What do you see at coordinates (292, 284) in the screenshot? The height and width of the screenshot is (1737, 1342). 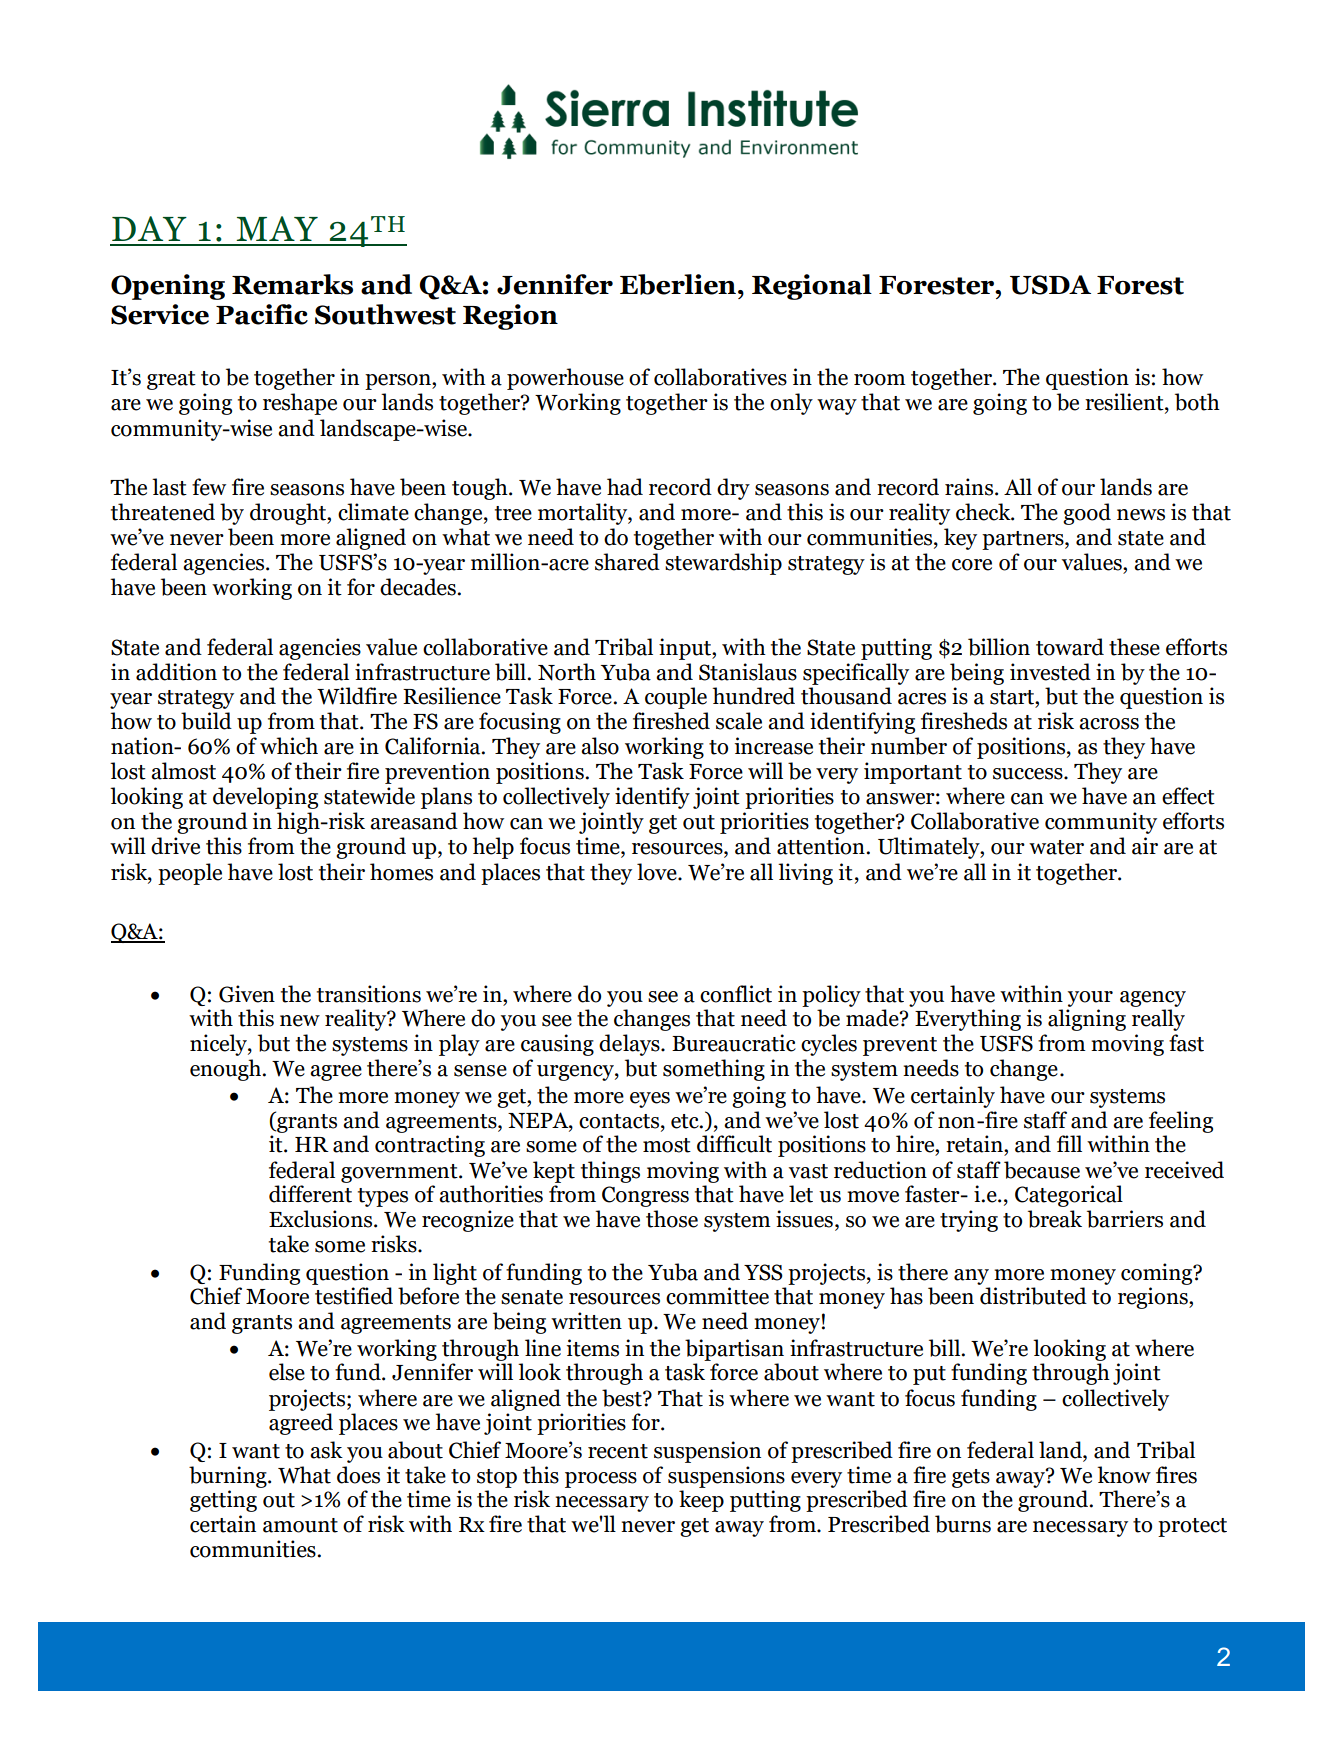 I see `Remarks` at bounding box center [292, 284].
